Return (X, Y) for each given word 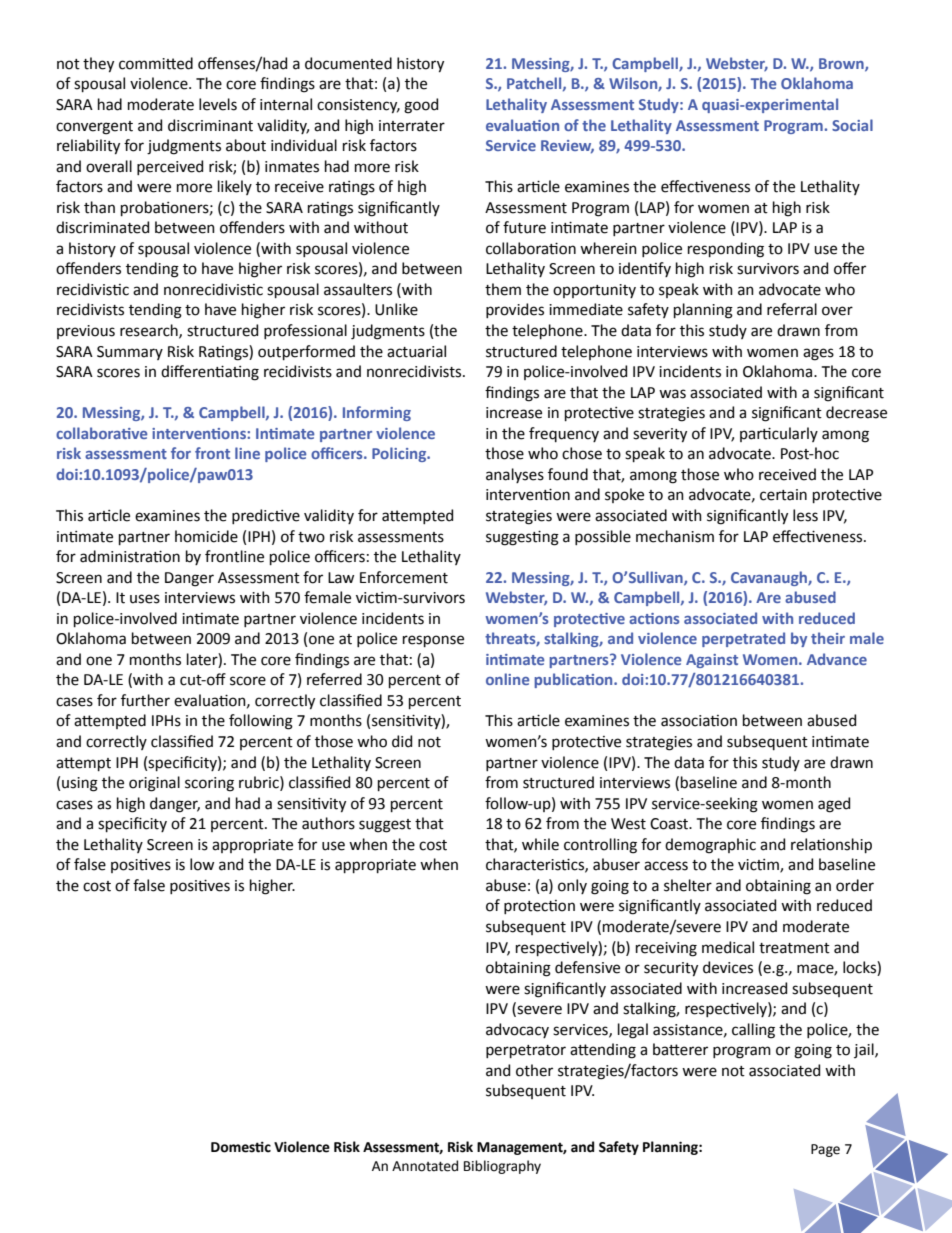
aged (834, 805)
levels (218, 104)
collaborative (101, 433)
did (402, 741)
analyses (515, 475)
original (154, 784)
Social (852, 125)
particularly (779, 434)
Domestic (241, 1147)
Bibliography (502, 1167)
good (421, 106)
